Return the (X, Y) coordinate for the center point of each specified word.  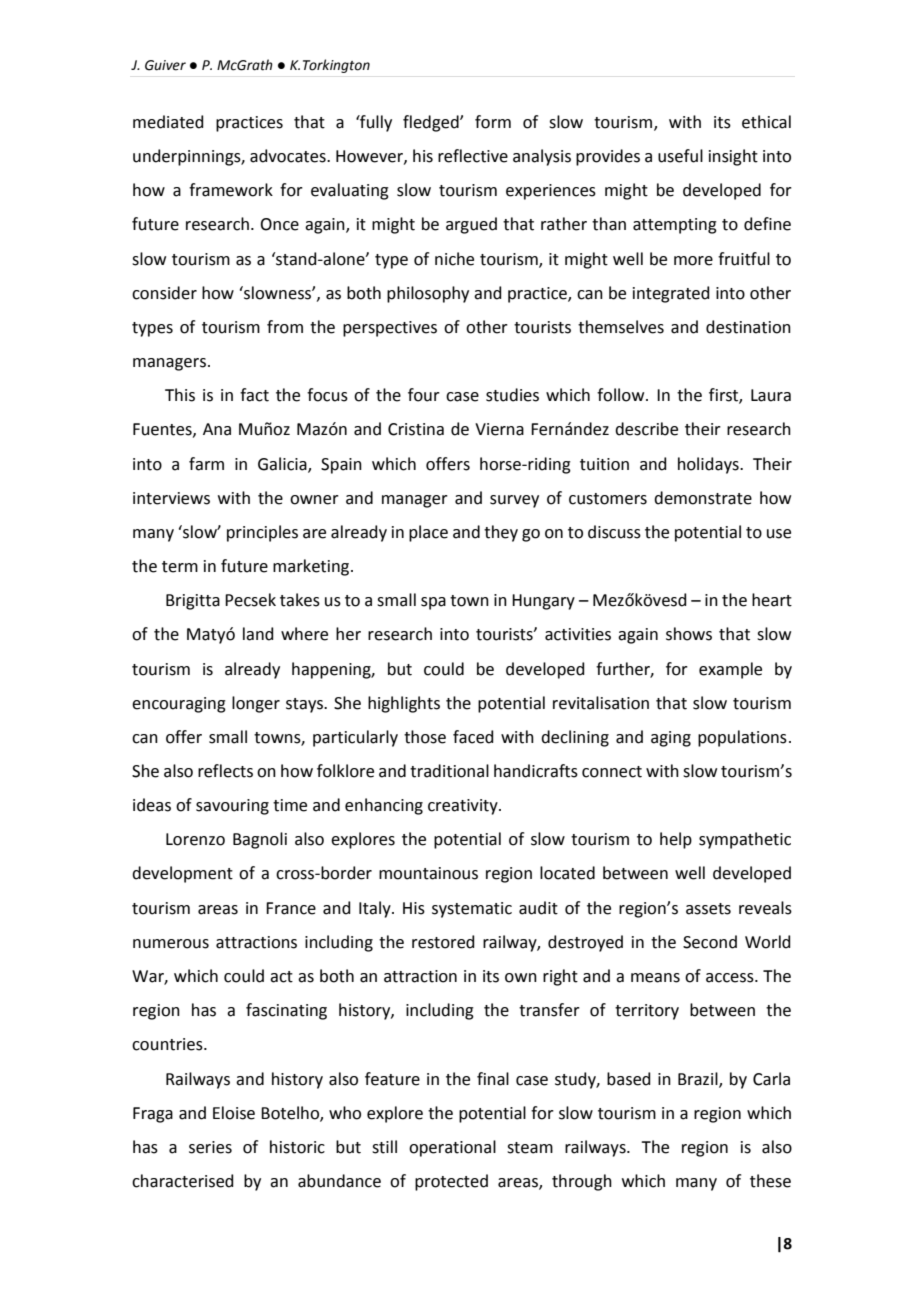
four (424, 395)
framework (231, 190)
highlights (404, 704)
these (770, 1181)
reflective (473, 156)
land (258, 634)
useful (680, 156)
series (210, 1147)
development (182, 874)
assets (708, 909)
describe (646, 429)
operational (452, 1148)
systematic (472, 910)
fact (254, 395)
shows (689, 634)
